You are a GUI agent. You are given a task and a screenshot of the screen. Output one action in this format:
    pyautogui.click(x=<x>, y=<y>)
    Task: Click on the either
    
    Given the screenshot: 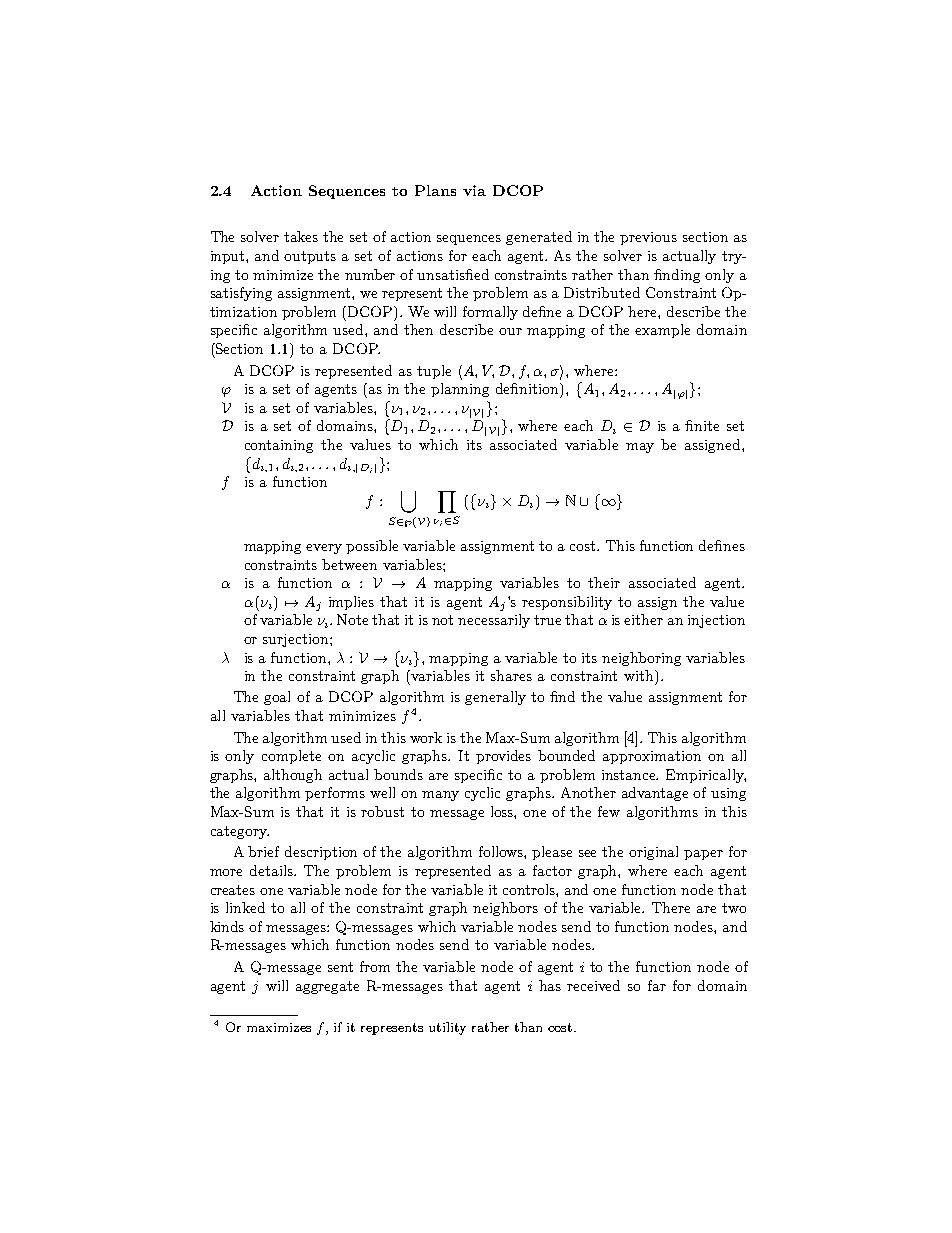 What is the action you would take?
    pyautogui.click(x=643, y=619)
